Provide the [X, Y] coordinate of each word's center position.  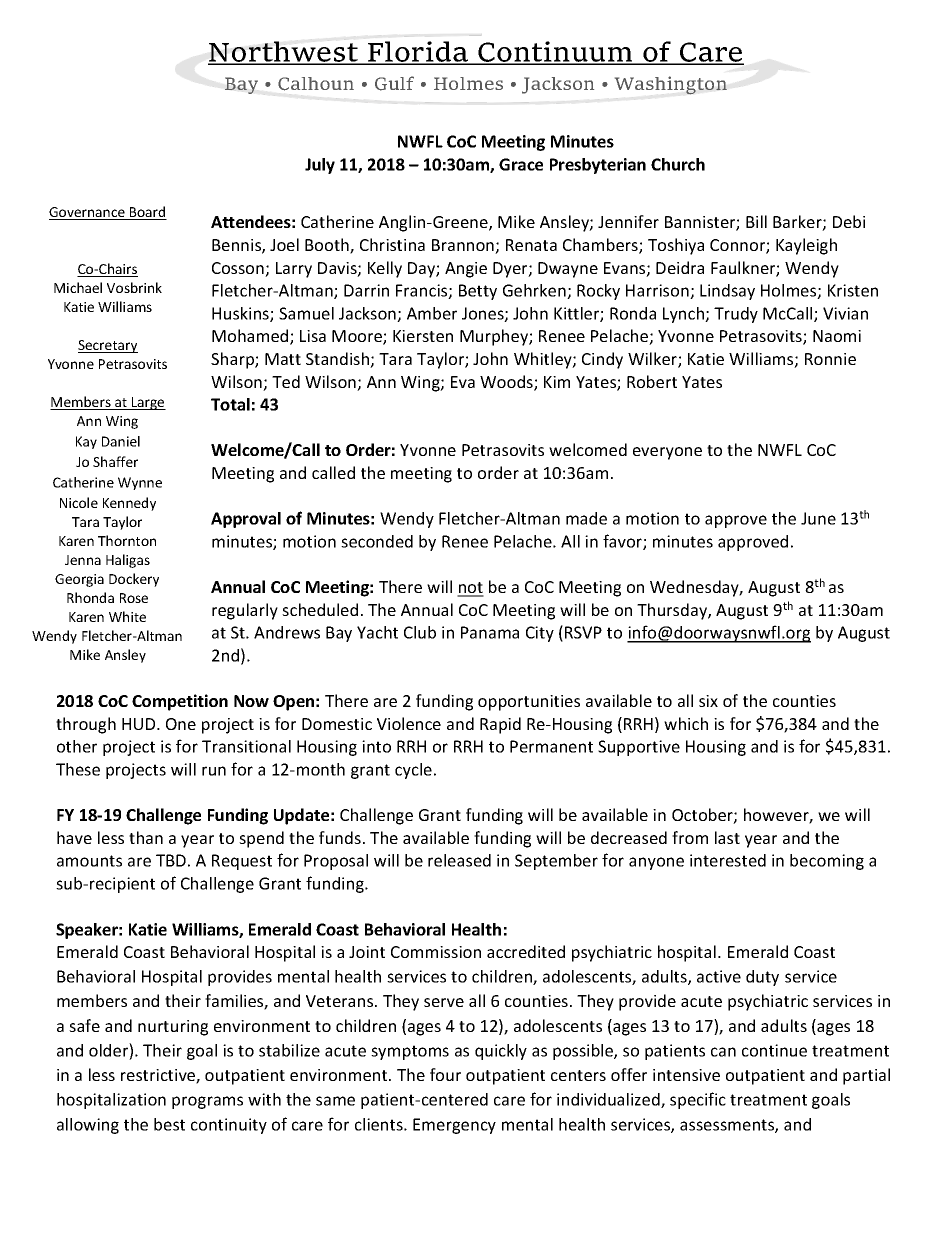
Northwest [284, 53]
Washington [671, 85]
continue [774, 1050]
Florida [418, 53]
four [445, 1074]
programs [207, 1102]
